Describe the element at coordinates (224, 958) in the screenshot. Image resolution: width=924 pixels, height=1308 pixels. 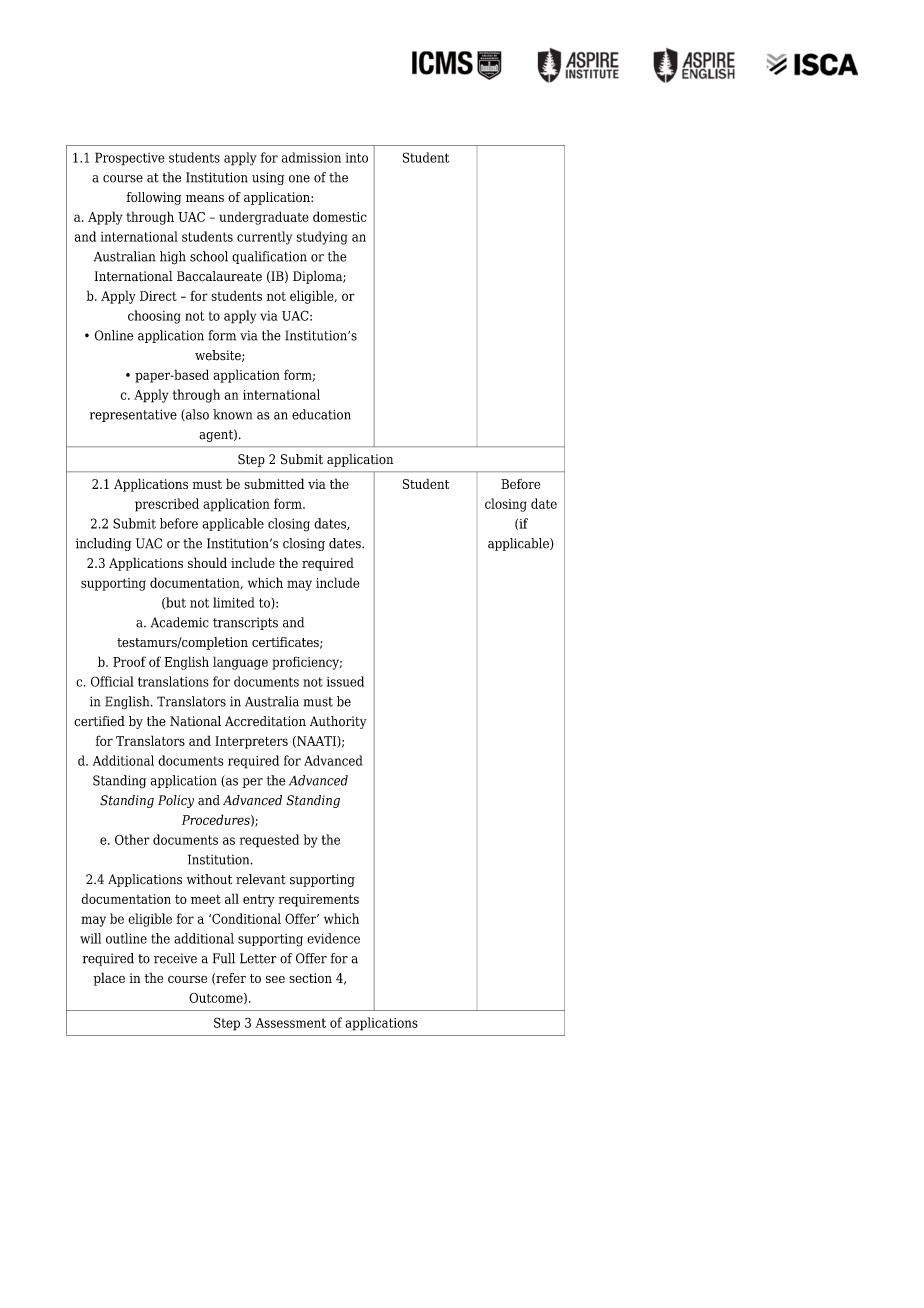
I see `Full` at that location.
